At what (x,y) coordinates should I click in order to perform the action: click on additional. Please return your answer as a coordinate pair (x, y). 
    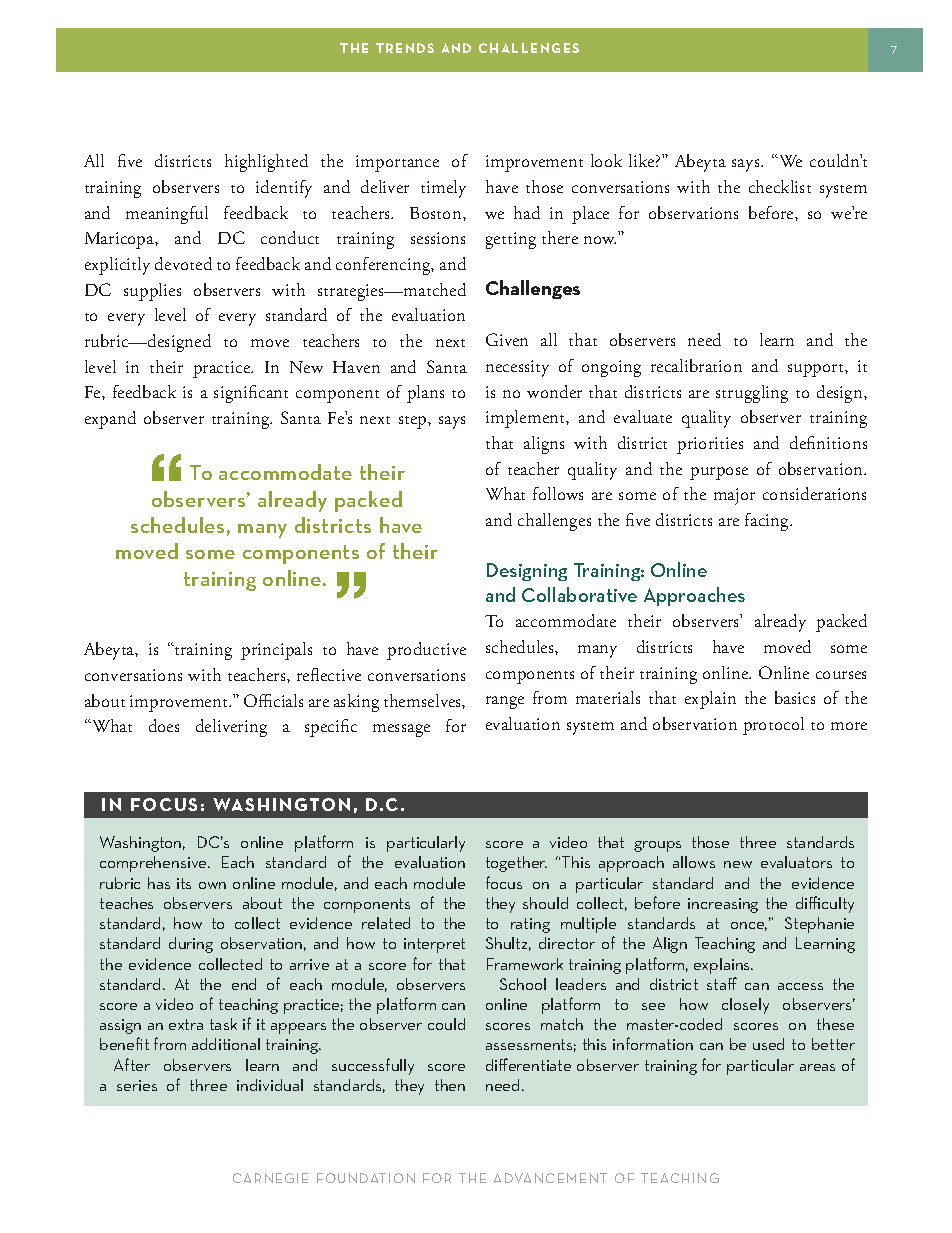
    Looking at the image, I should click on (226, 1044).
